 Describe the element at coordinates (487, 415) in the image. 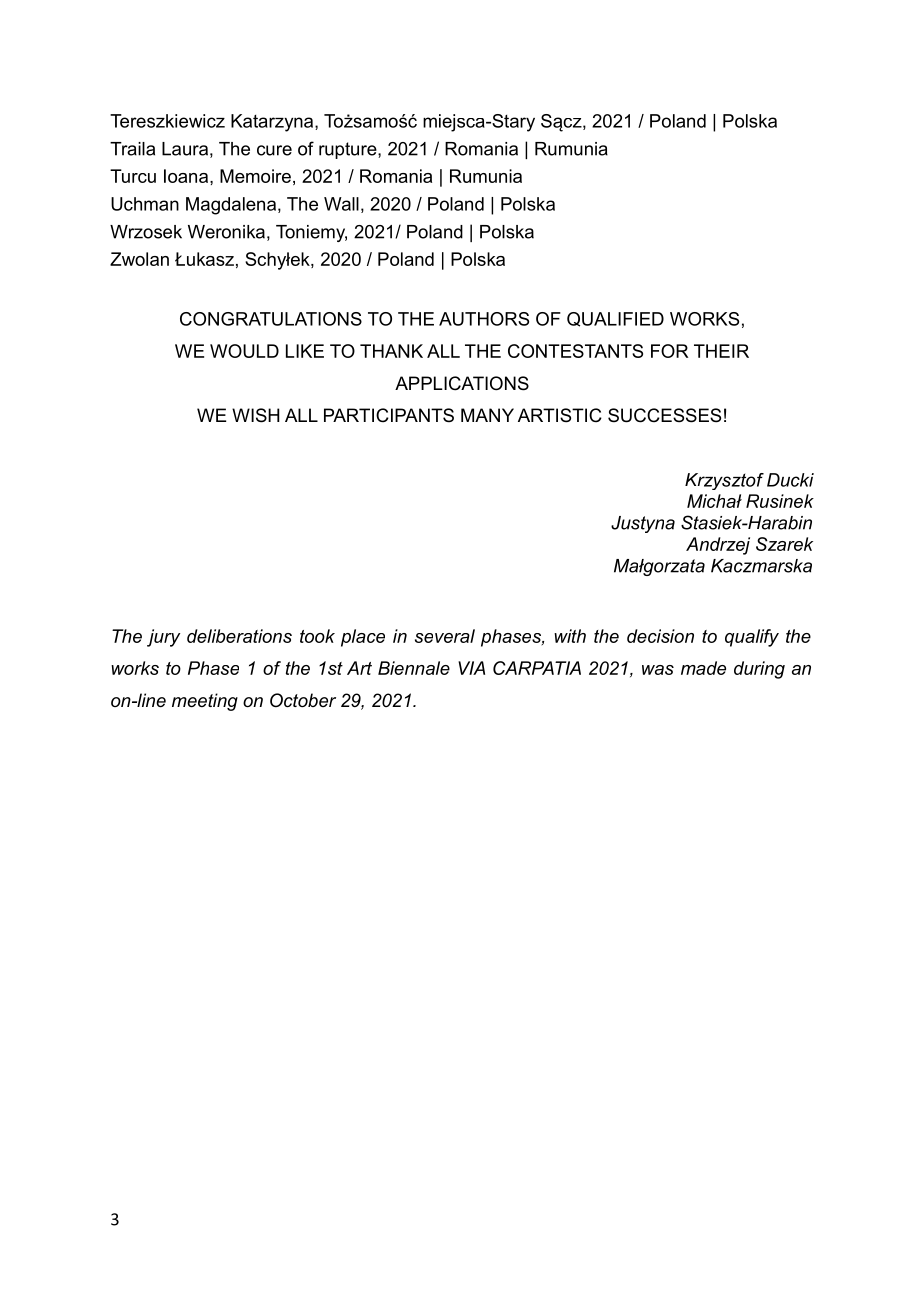

I see `MANY` at that location.
